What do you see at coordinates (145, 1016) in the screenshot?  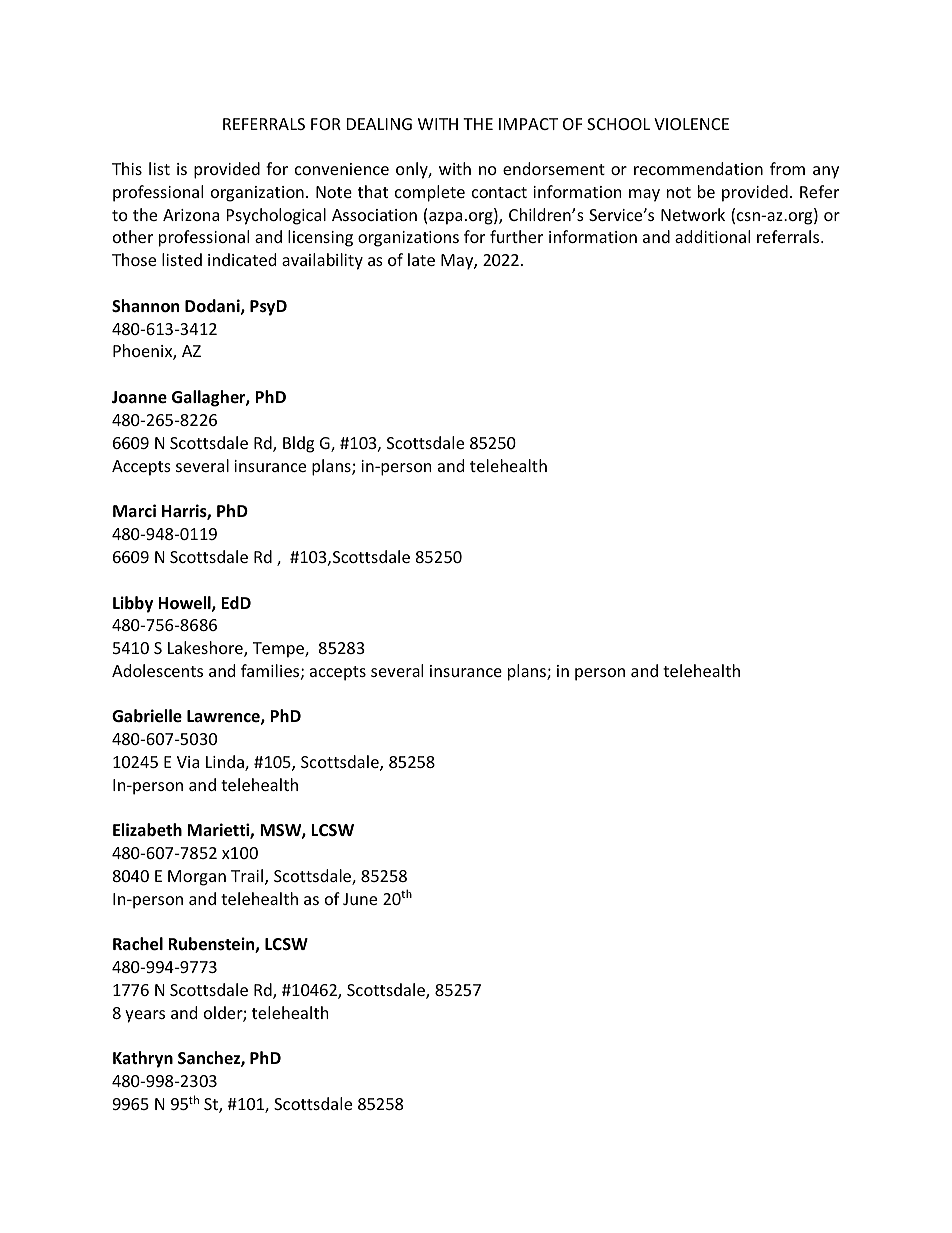 I see `years` at bounding box center [145, 1016].
